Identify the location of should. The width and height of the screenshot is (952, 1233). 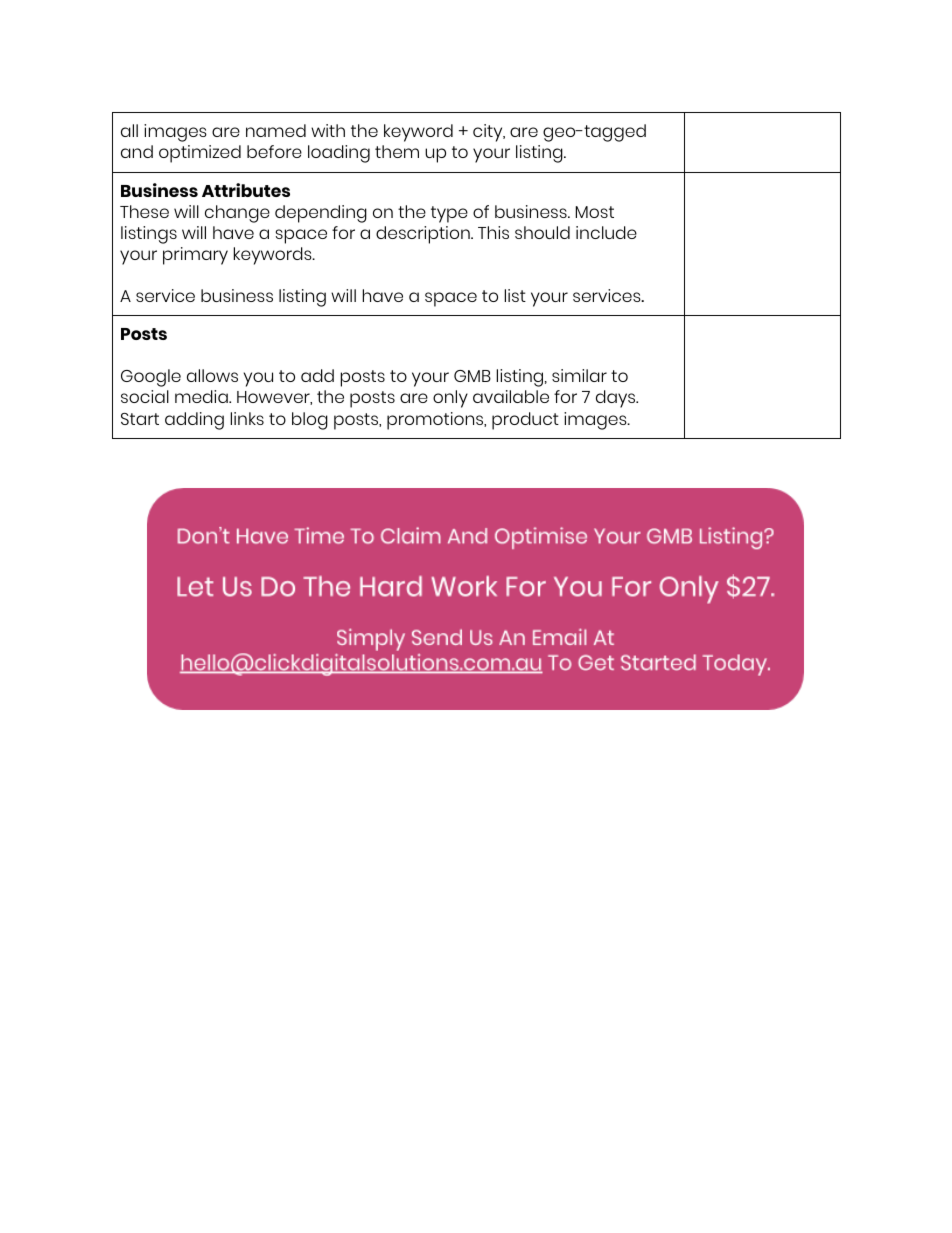
(542, 232).
